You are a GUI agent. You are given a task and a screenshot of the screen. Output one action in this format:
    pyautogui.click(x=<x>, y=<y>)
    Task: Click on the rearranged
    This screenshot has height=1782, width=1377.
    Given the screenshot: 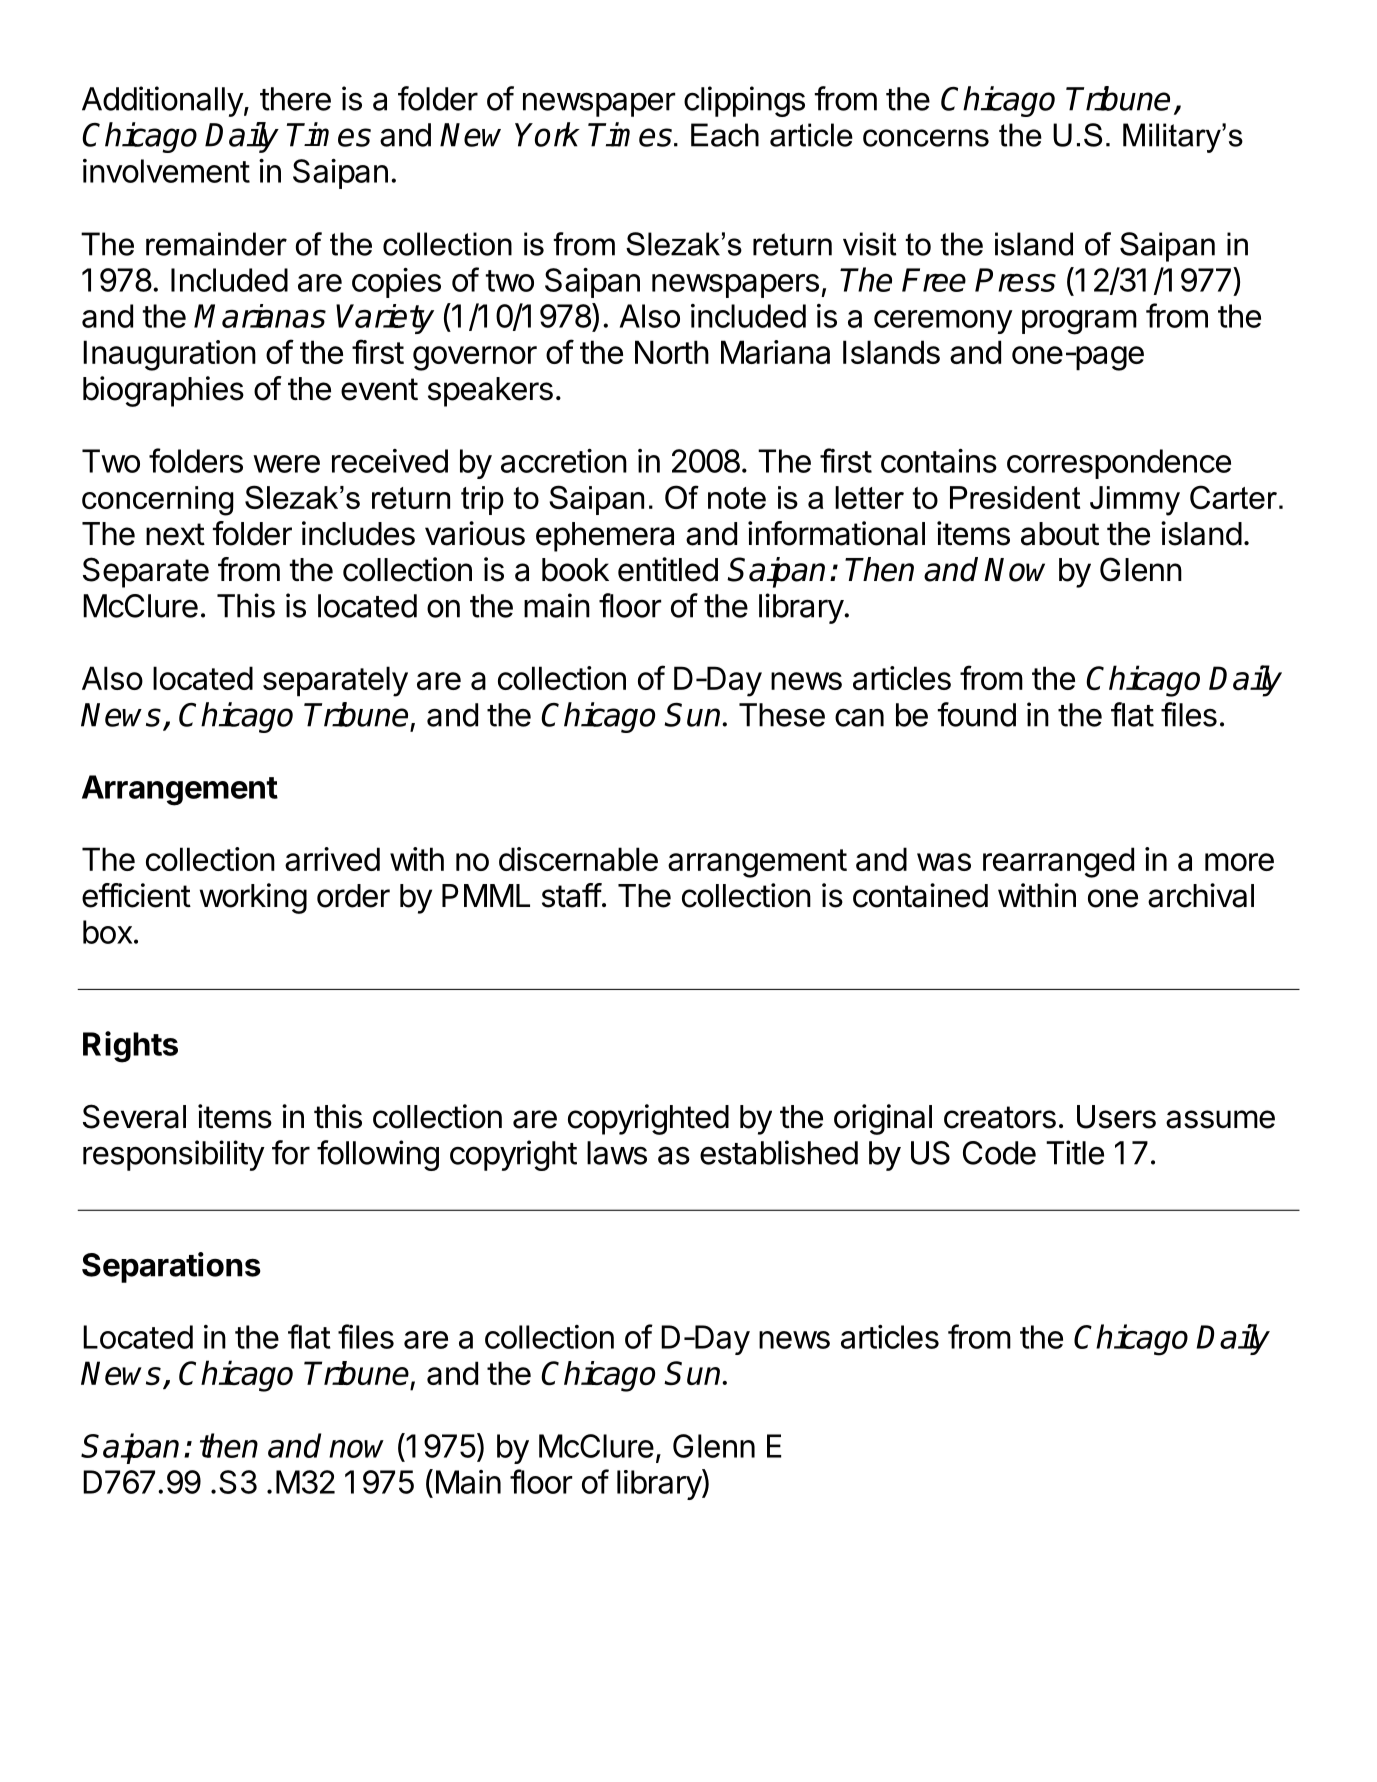 What is the action you would take?
    pyautogui.click(x=1058, y=862)
